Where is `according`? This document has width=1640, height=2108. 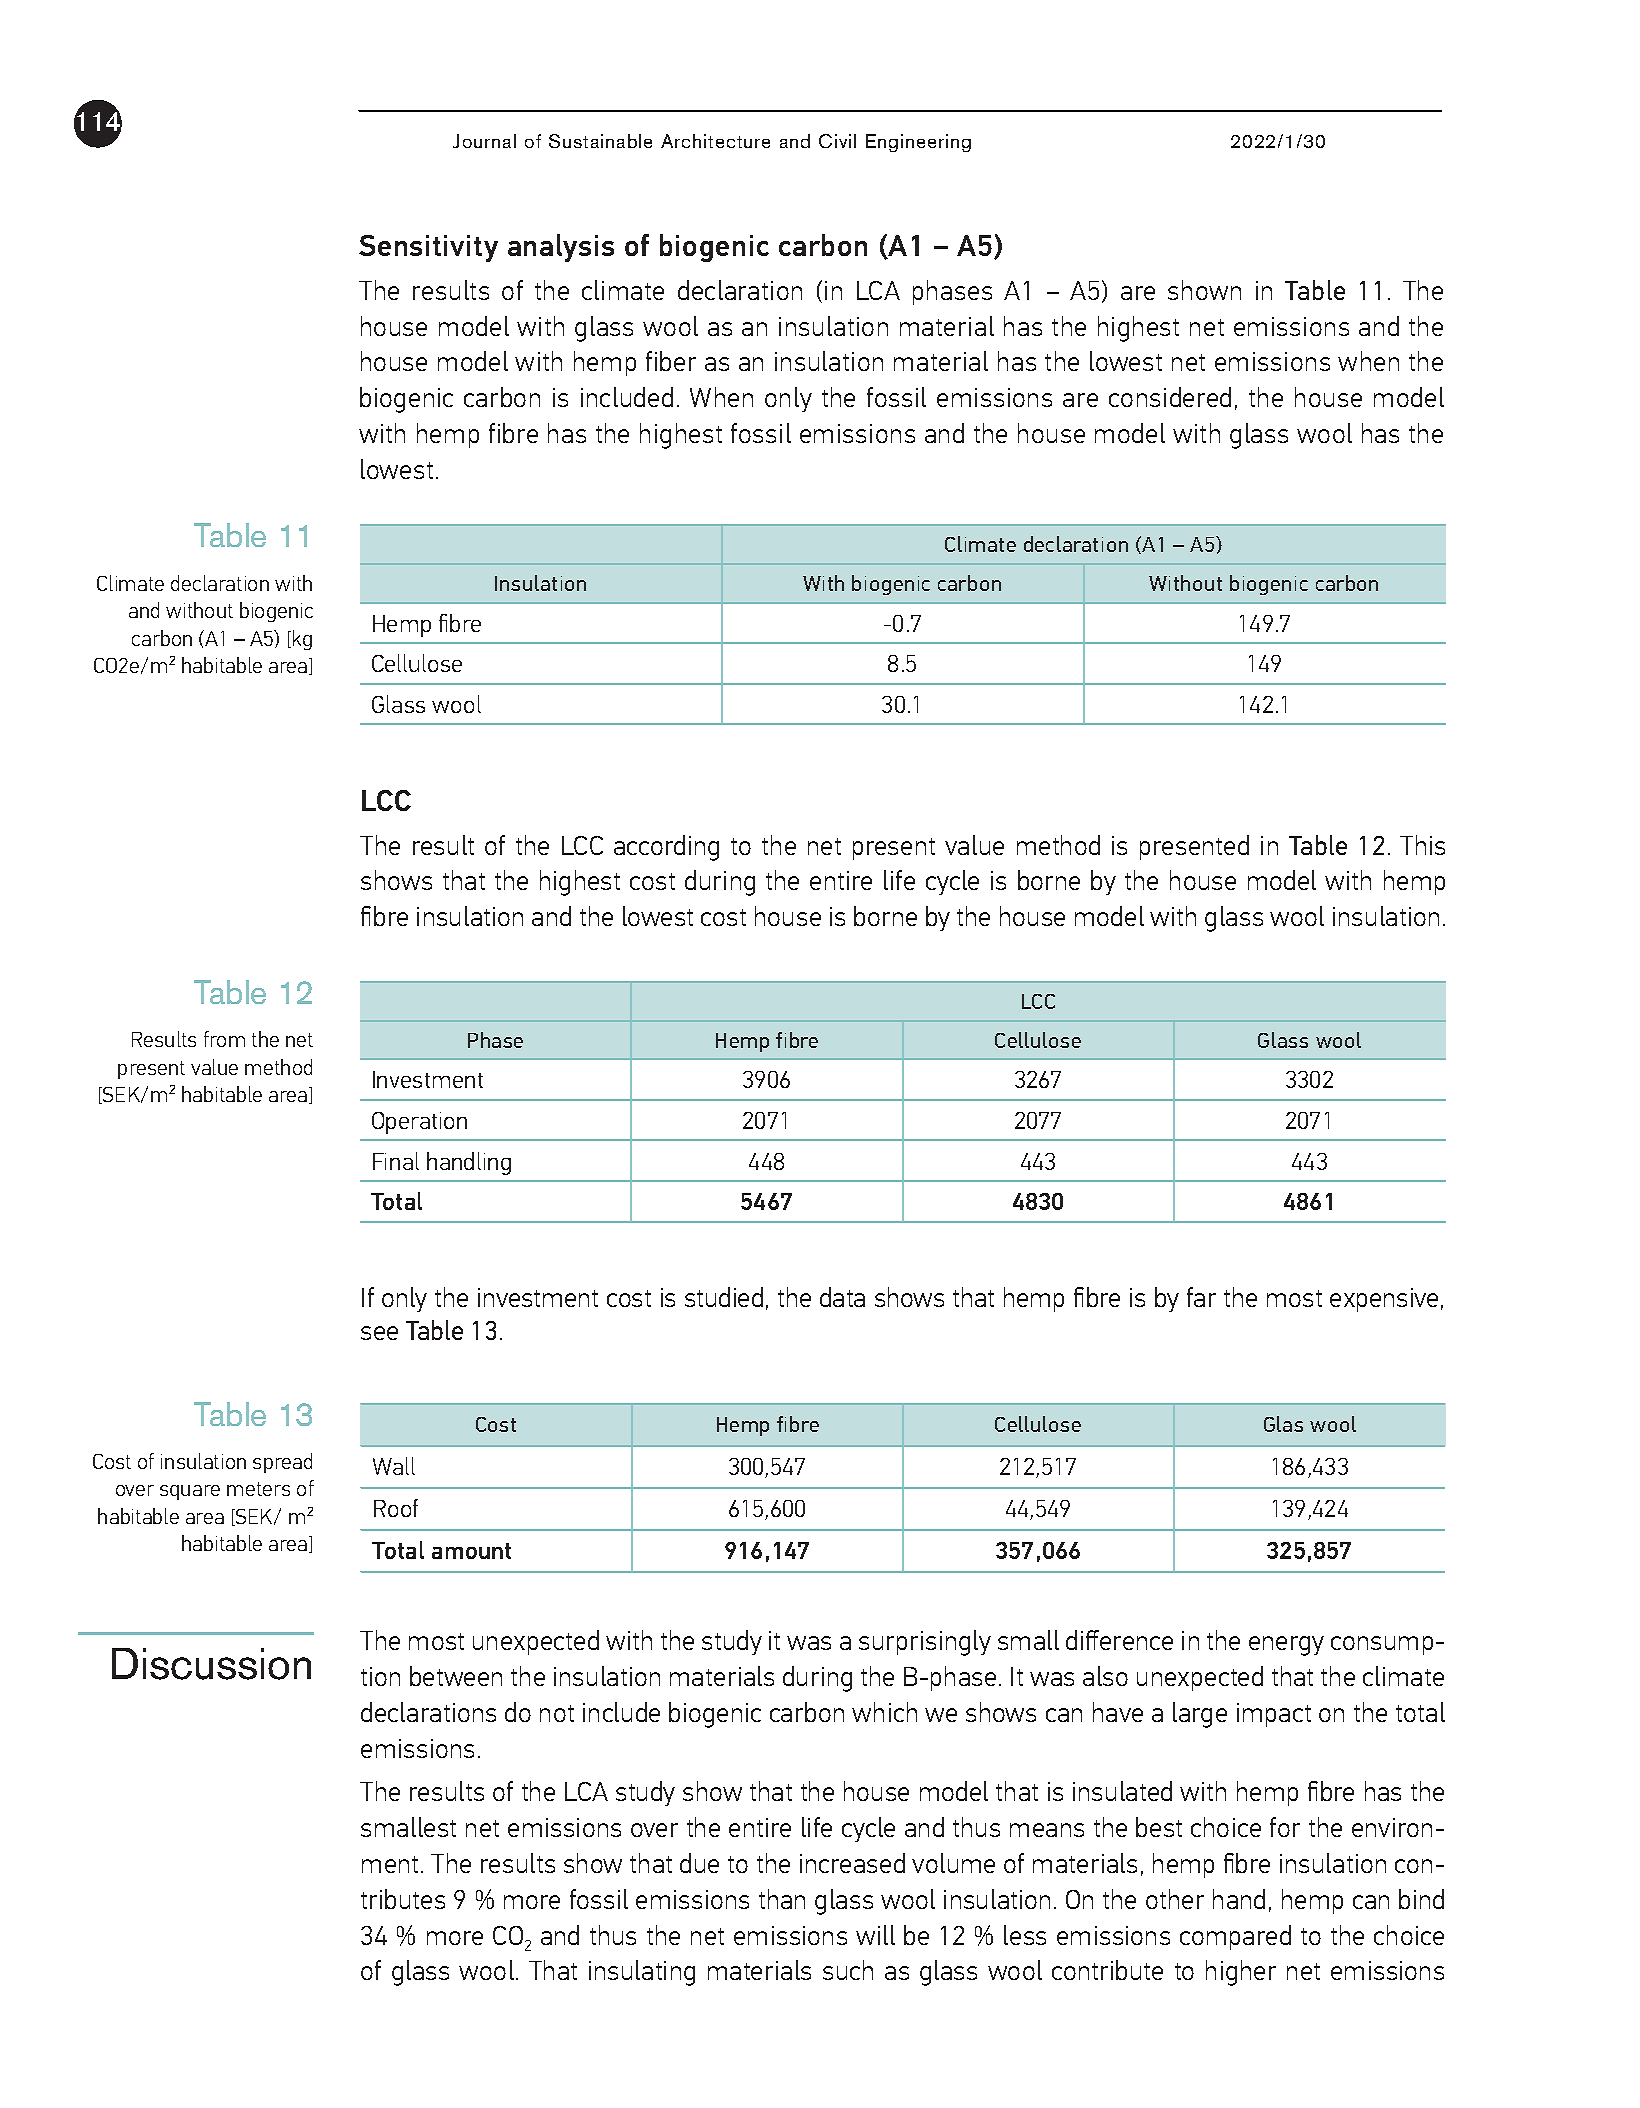 according is located at coordinates (666, 848).
